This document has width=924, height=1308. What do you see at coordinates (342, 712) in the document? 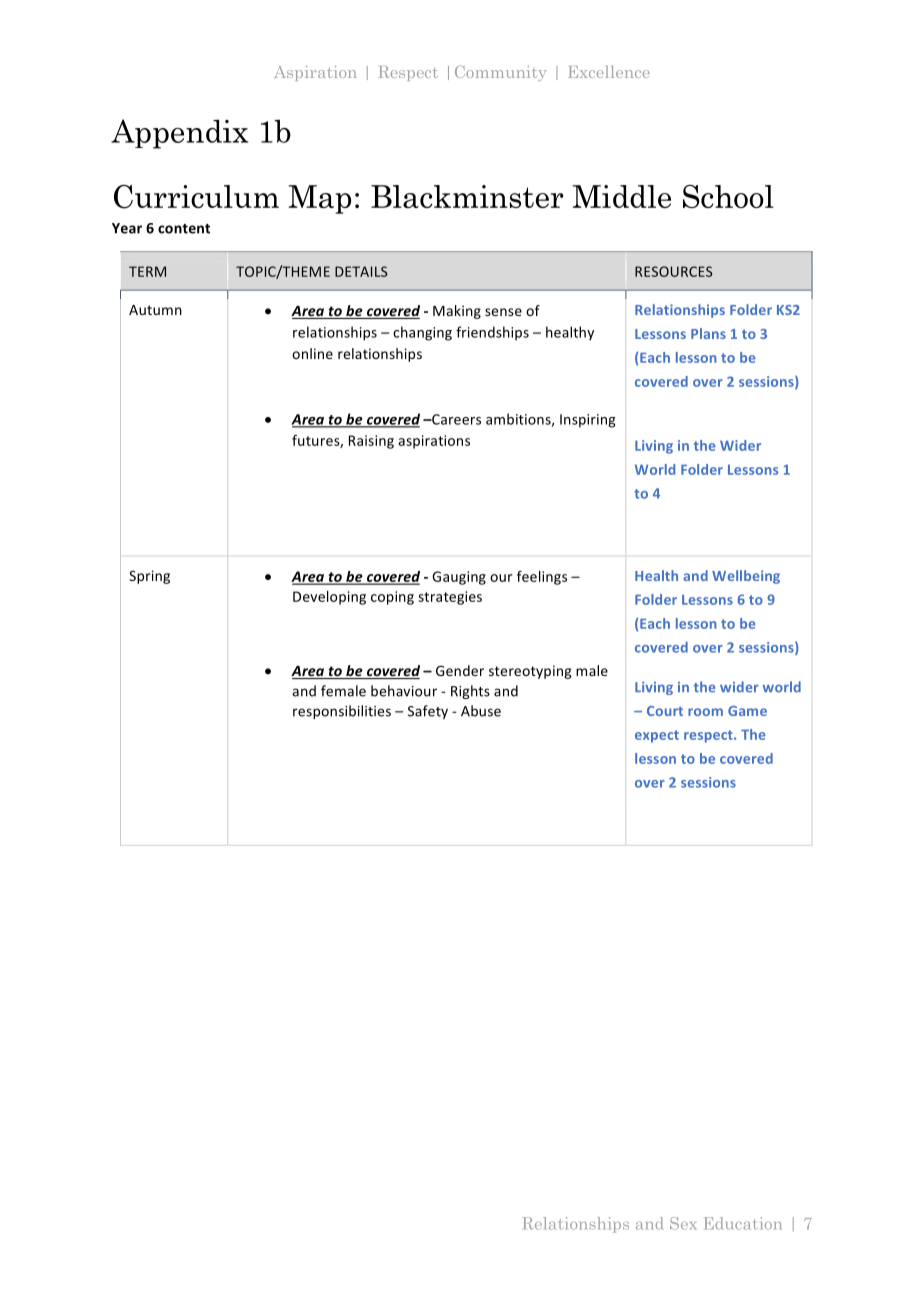
I see `responsibilities` at bounding box center [342, 712].
